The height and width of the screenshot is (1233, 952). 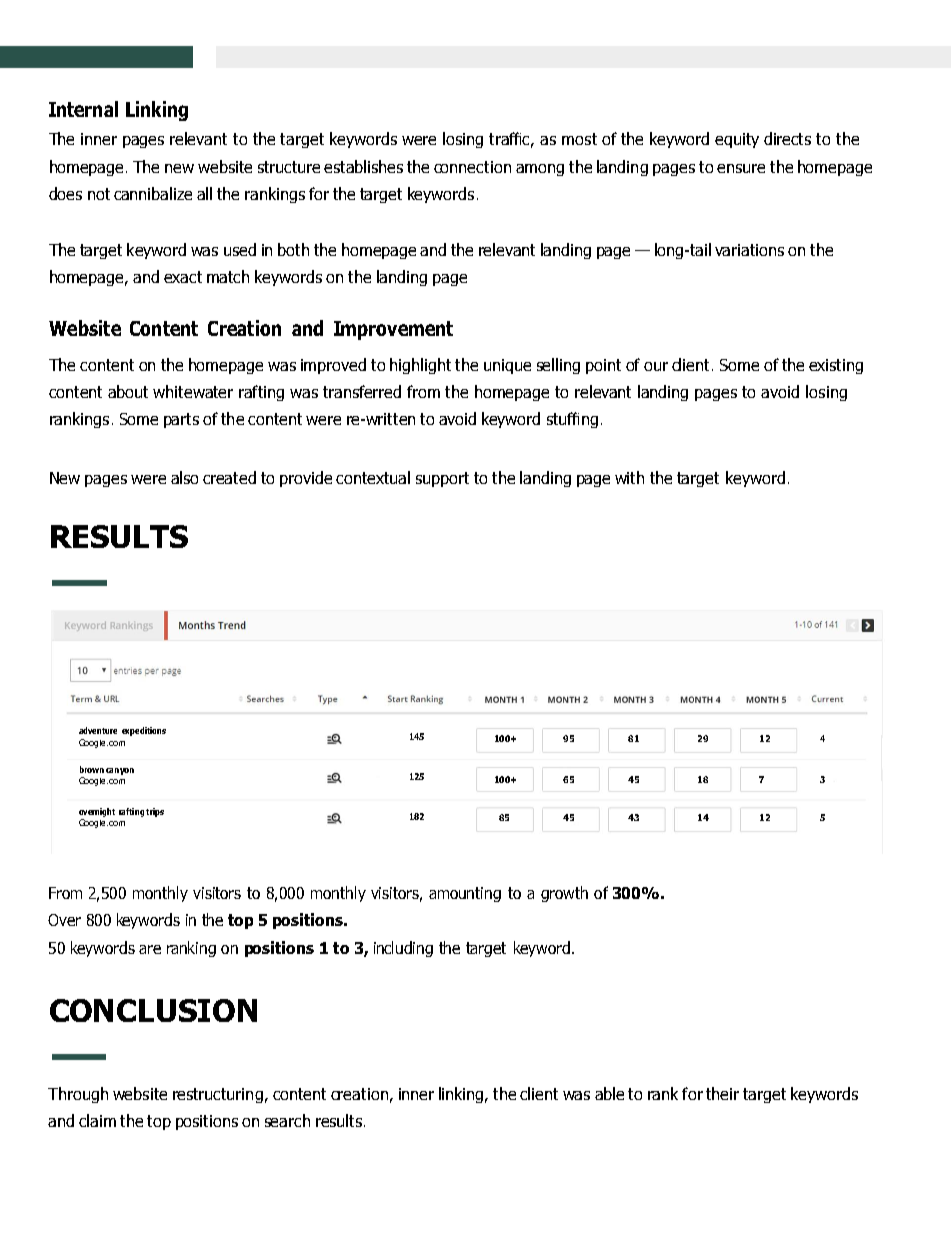 What do you see at coordinates (472, 167) in the screenshot?
I see `connection` at bounding box center [472, 167].
